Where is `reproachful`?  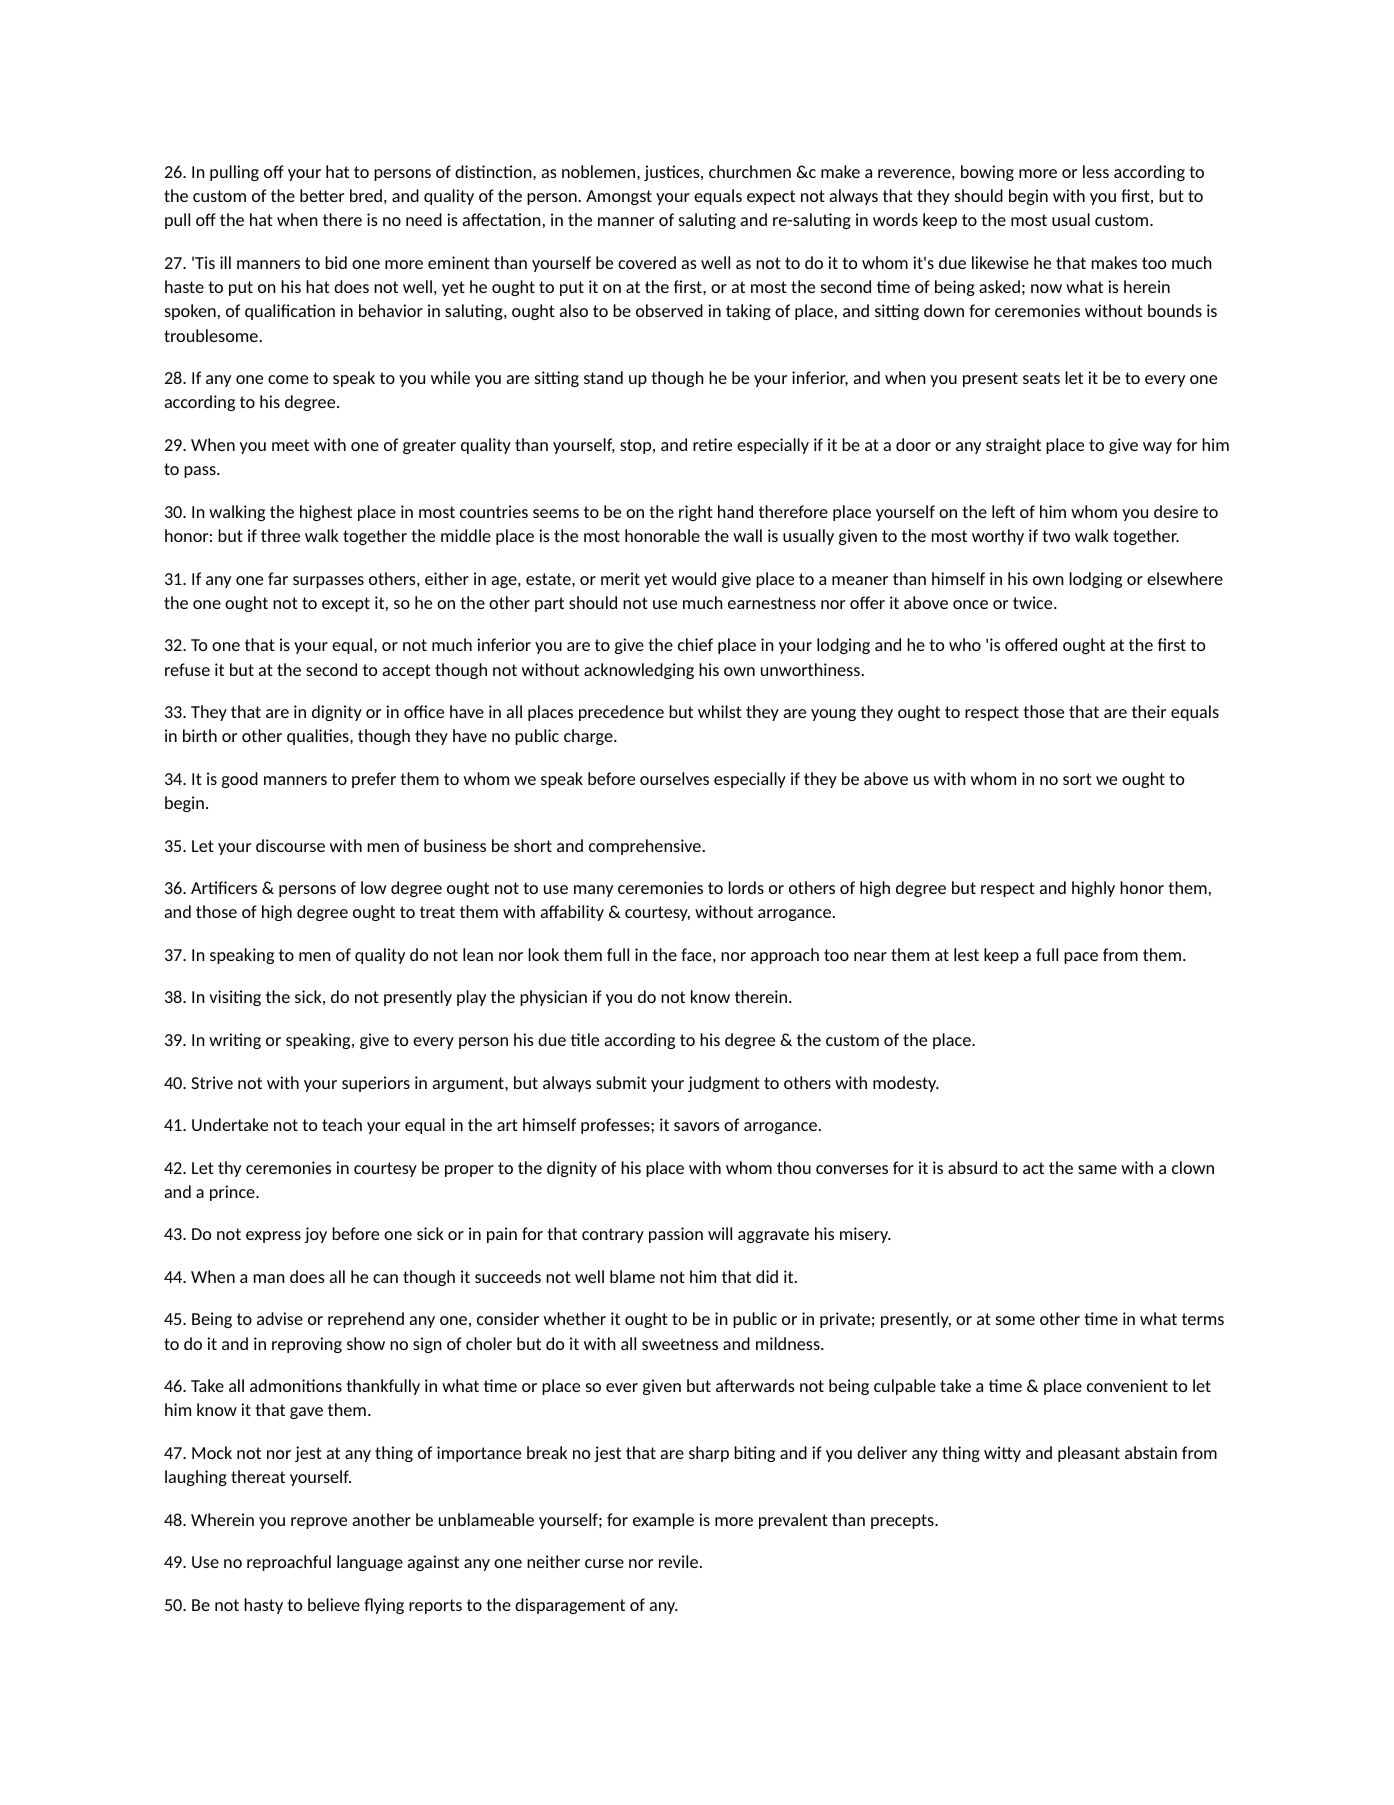 reproachful is located at coordinates (289, 1563).
